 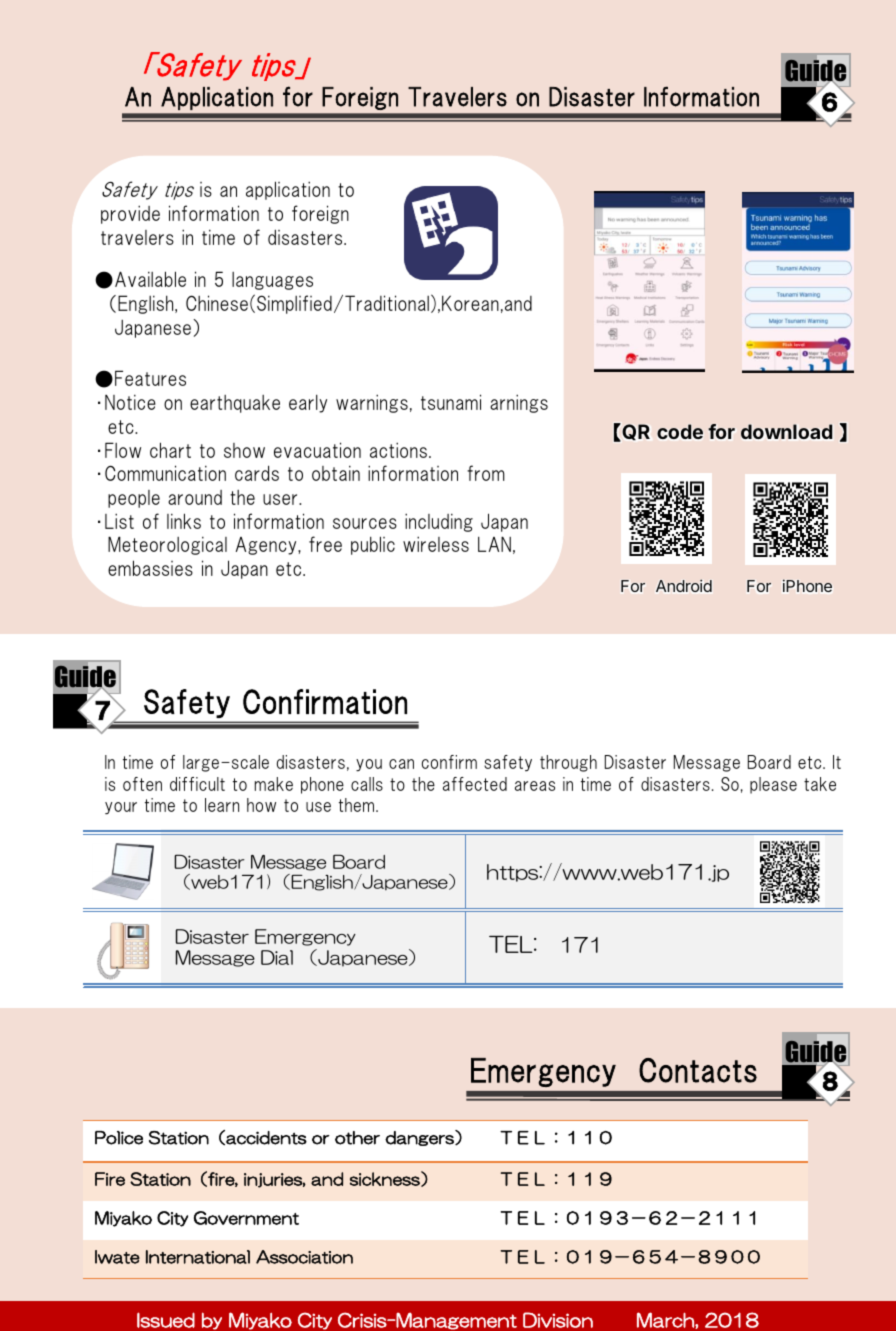 I want to click on including, so click(x=439, y=522).
